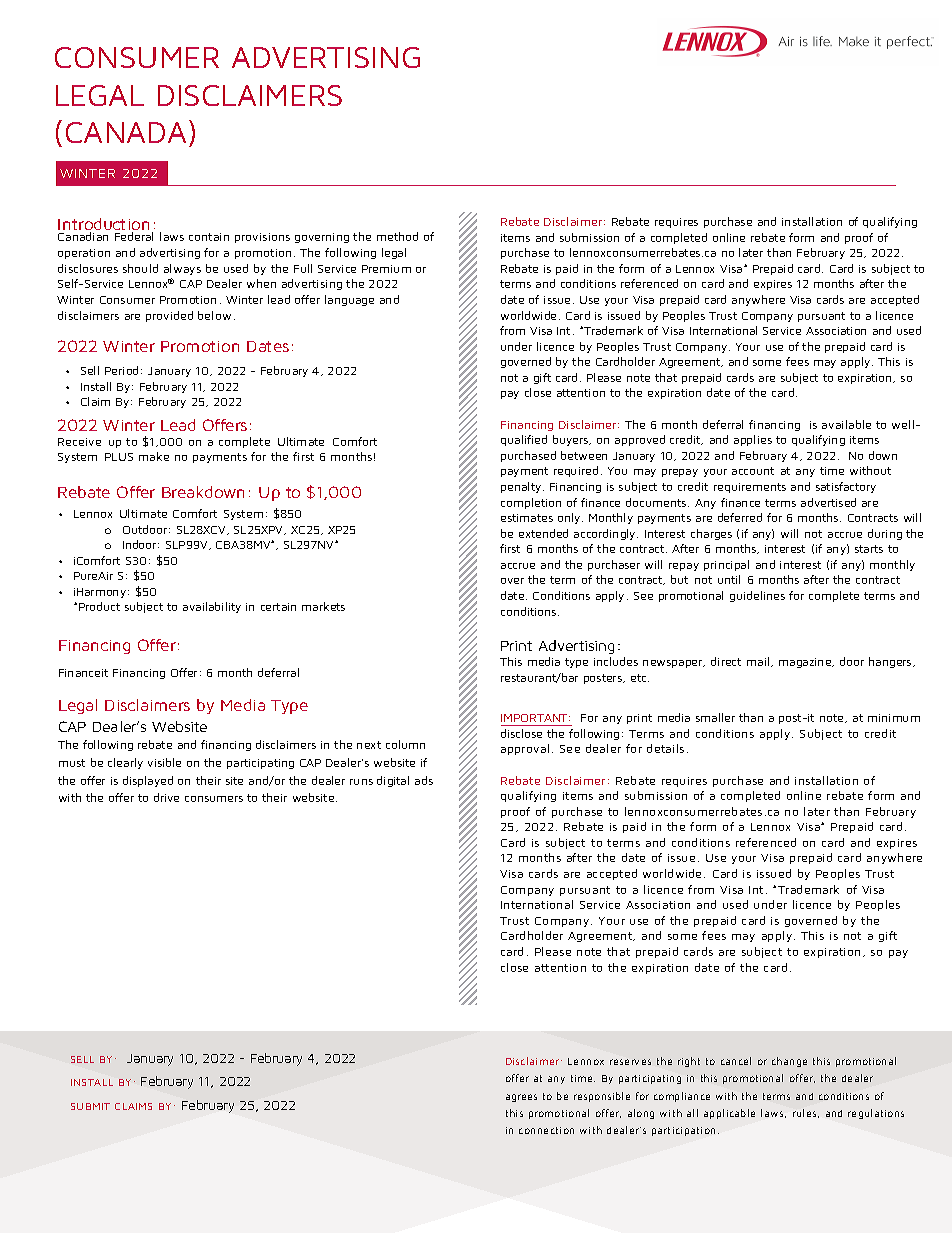 The width and height of the page is (952, 1233). What do you see at coordinates (521, 1098) in the page?
I see `agrees` at bounding box center [521, 1098].
